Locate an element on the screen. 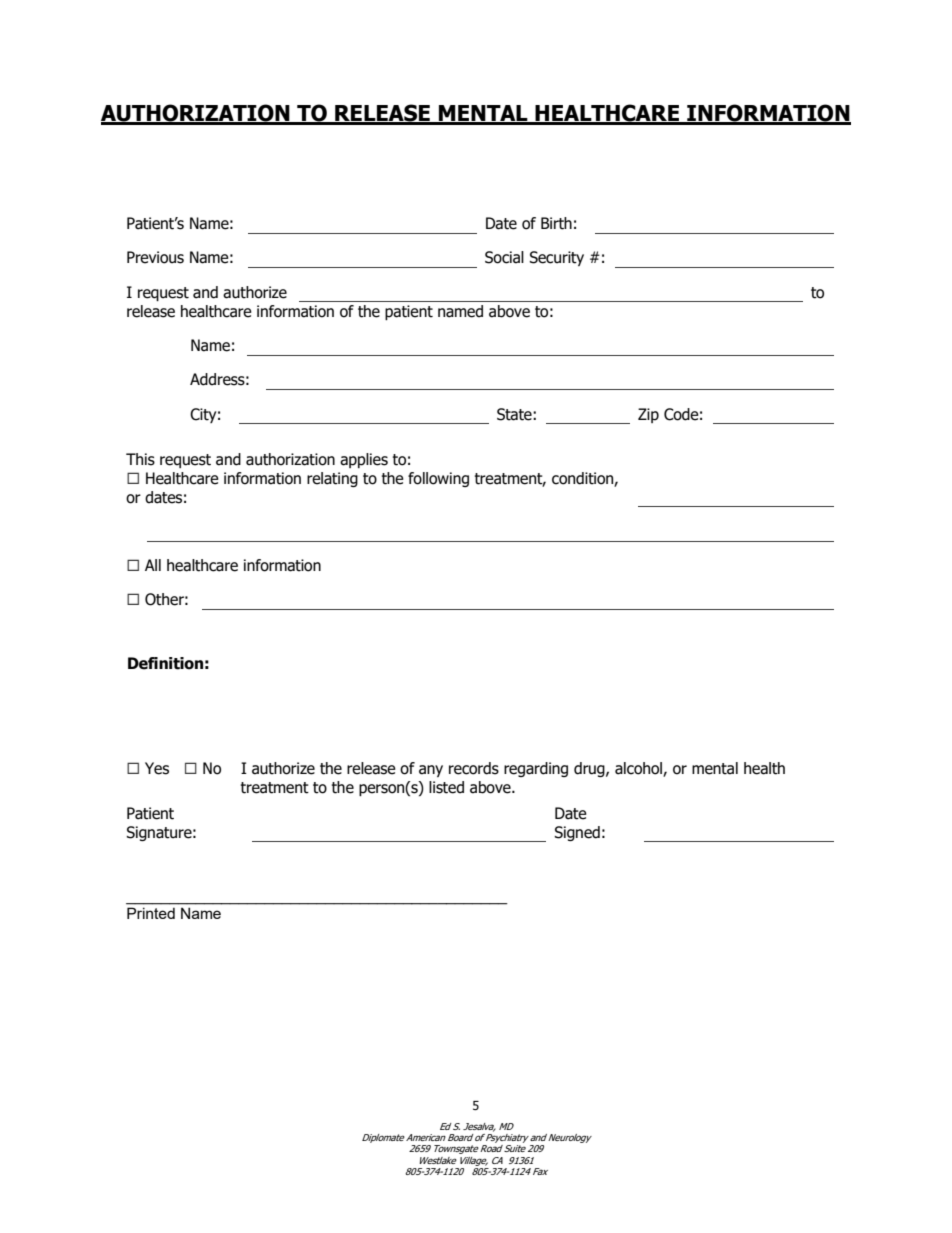 The width and height of the screenshot is (952, 1233). Security is located at coordinates (557, 258).
